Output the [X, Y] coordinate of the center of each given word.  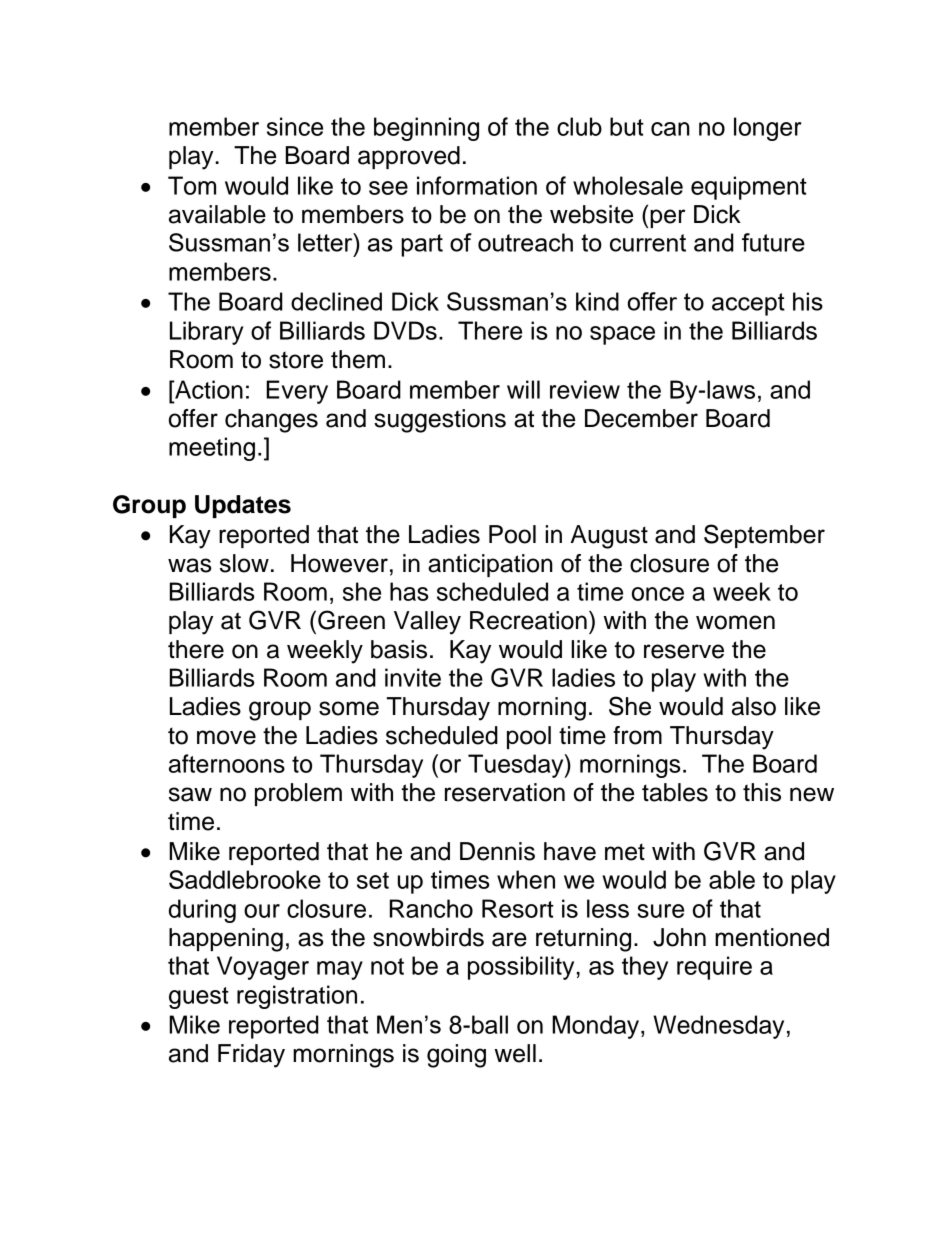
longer [768, 129]
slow [244, 563]
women [735, 622]
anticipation [490, 565]
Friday [251, 1056]
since [295, 126]
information [477, 185]
